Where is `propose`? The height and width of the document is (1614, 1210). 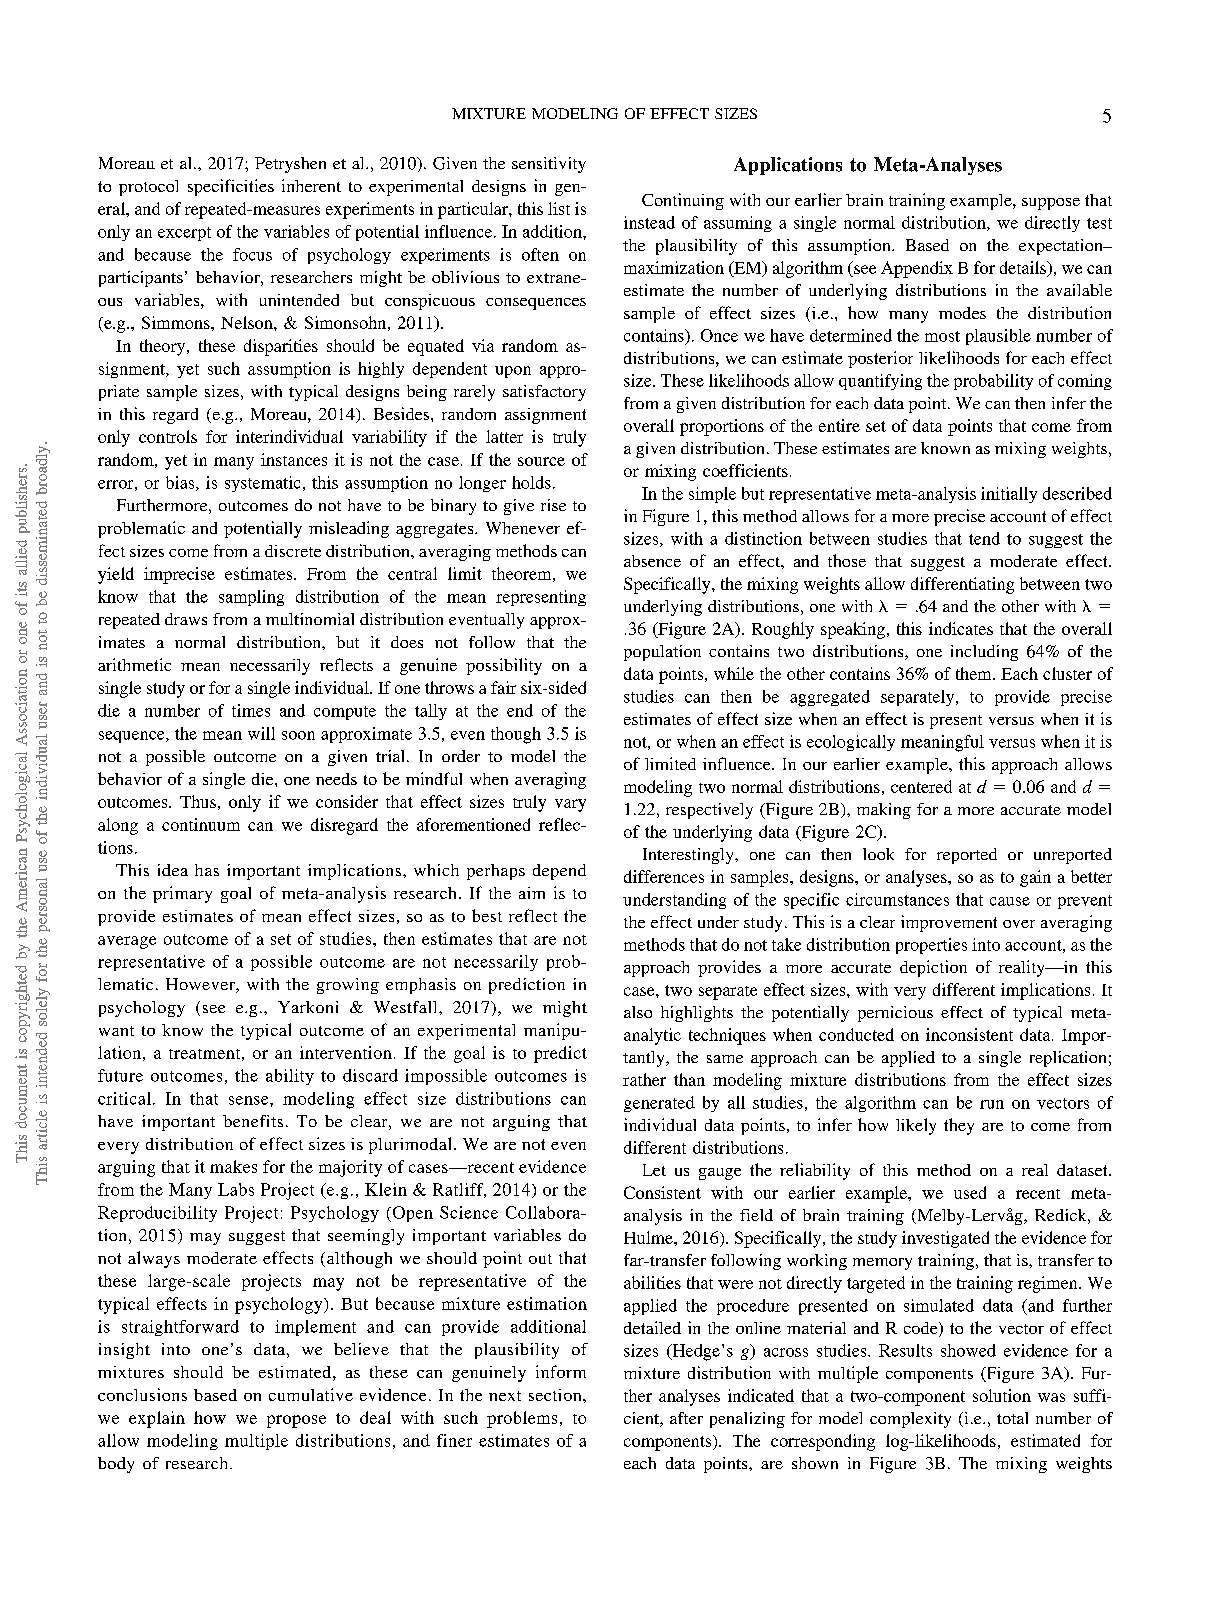
propose is located at coordinates (296, 1421).
